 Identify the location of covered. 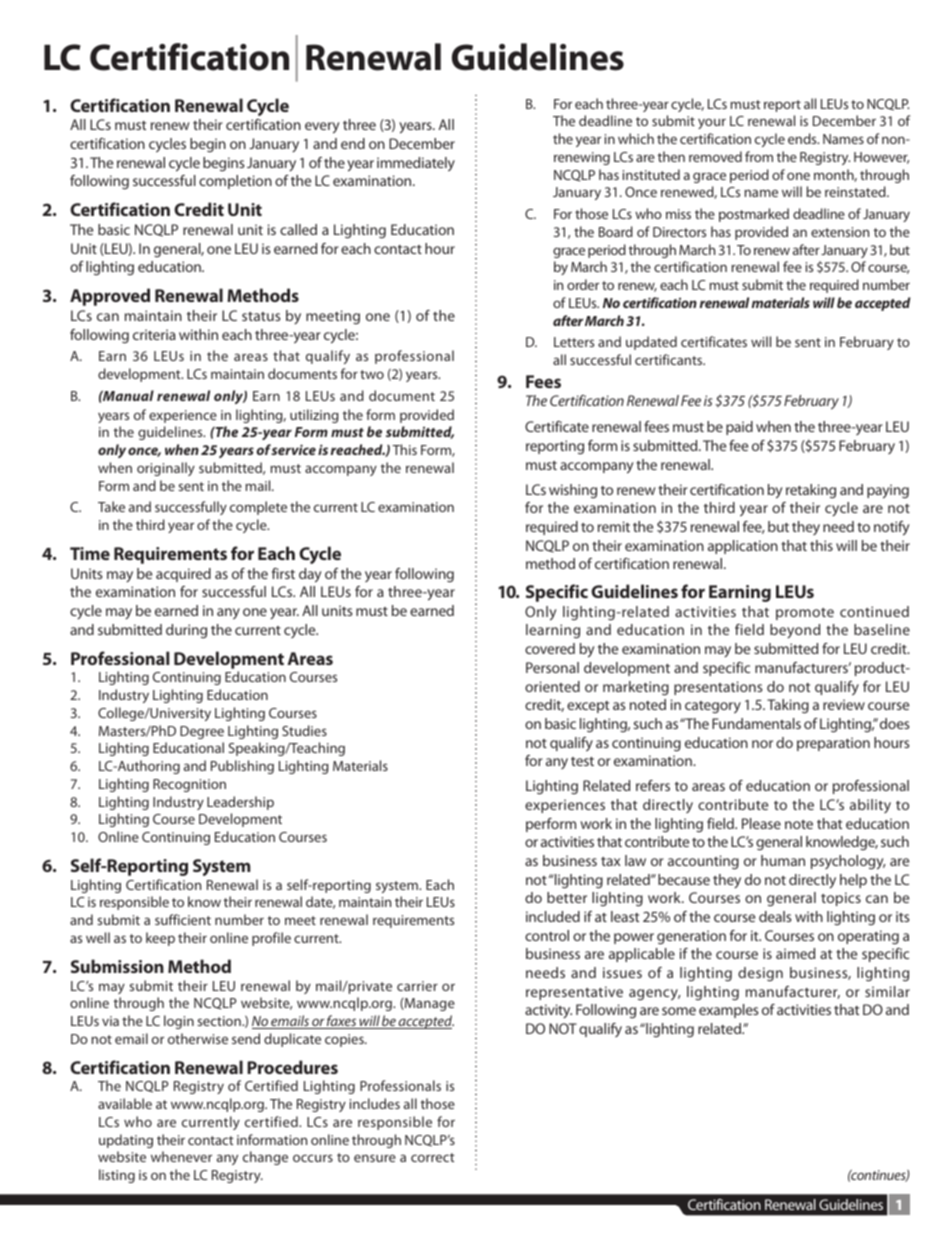
(550, 648).
